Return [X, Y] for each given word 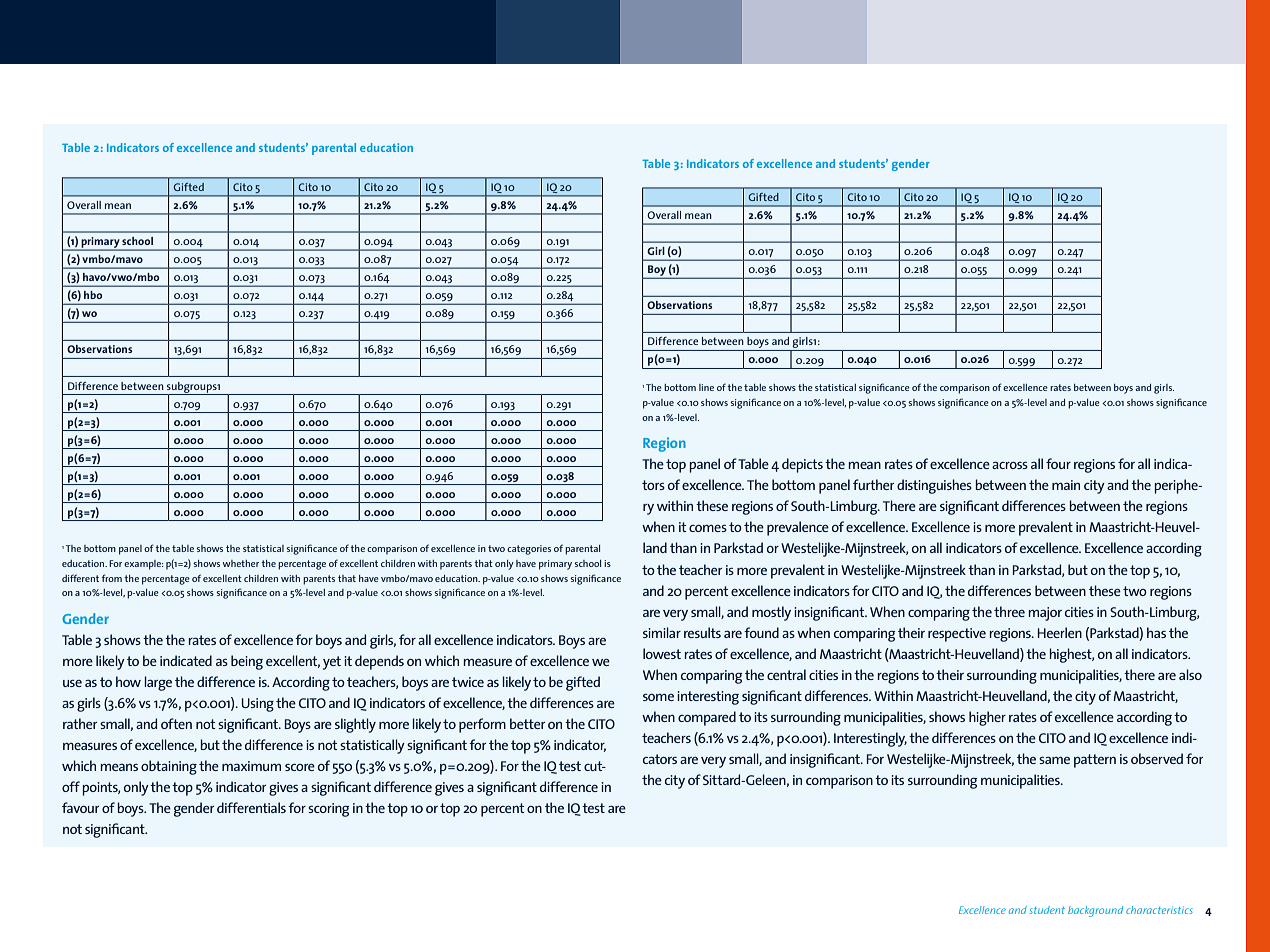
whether [241, 563]
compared [707, 718]
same [1054, 760]
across [1010, 465]
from [111, 578]
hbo [93, 295]
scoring [328, 810]
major [1045, 614]
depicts [802, 465]
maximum [251, 766]
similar [662, 632]
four [1058, 463]
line [706, 387]
